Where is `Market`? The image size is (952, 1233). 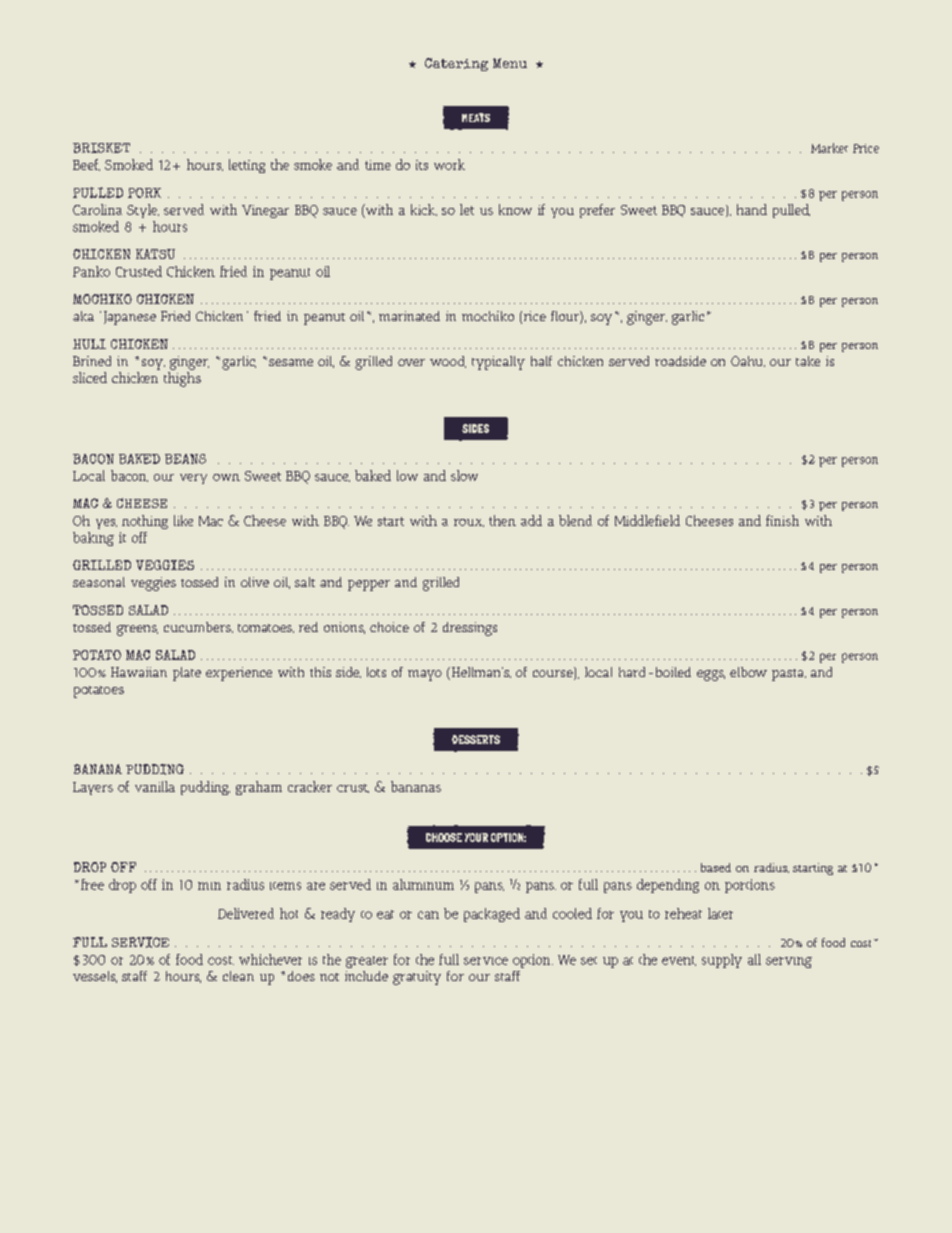
Market is located at coordinates (829, 148).
